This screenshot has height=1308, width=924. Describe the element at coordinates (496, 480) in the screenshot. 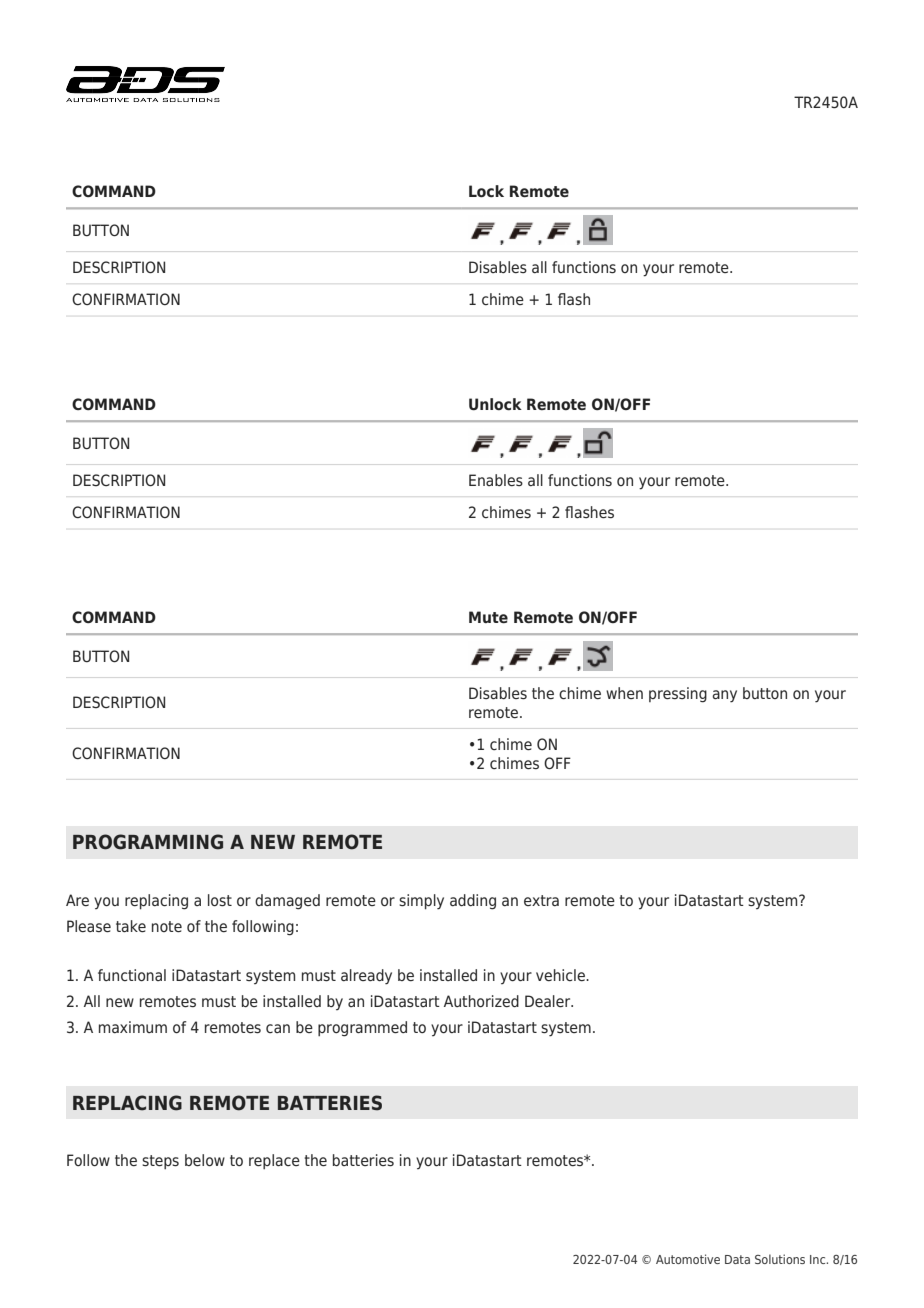

I see `Enables` at that location.
